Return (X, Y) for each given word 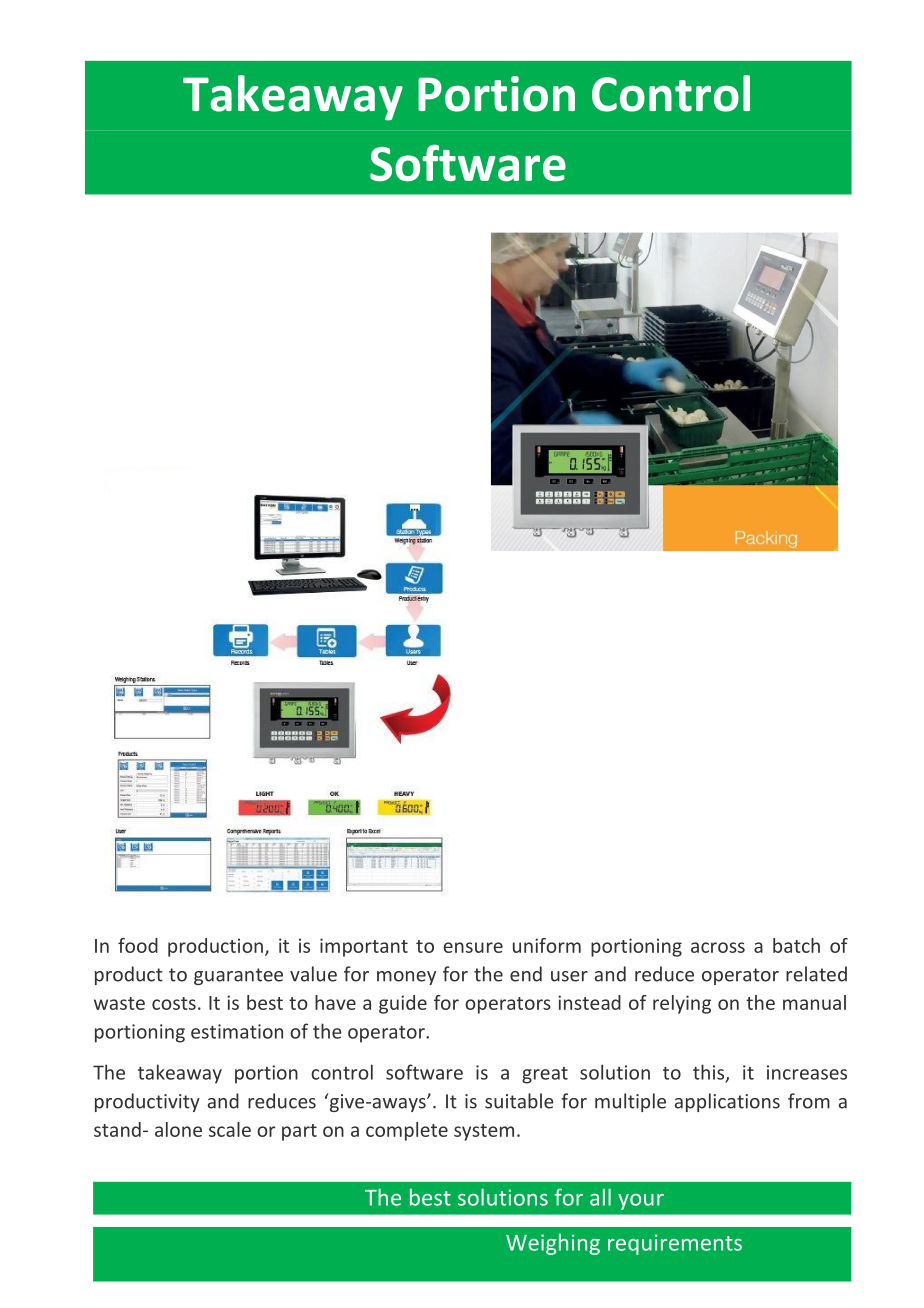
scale (230, 1129)
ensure (473, 947)
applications (727, 1102)
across (718, 947)
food (138, 945)
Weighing (553, 1244)
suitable (519, 1101)
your (641, 1202)
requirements (675, 1244)
